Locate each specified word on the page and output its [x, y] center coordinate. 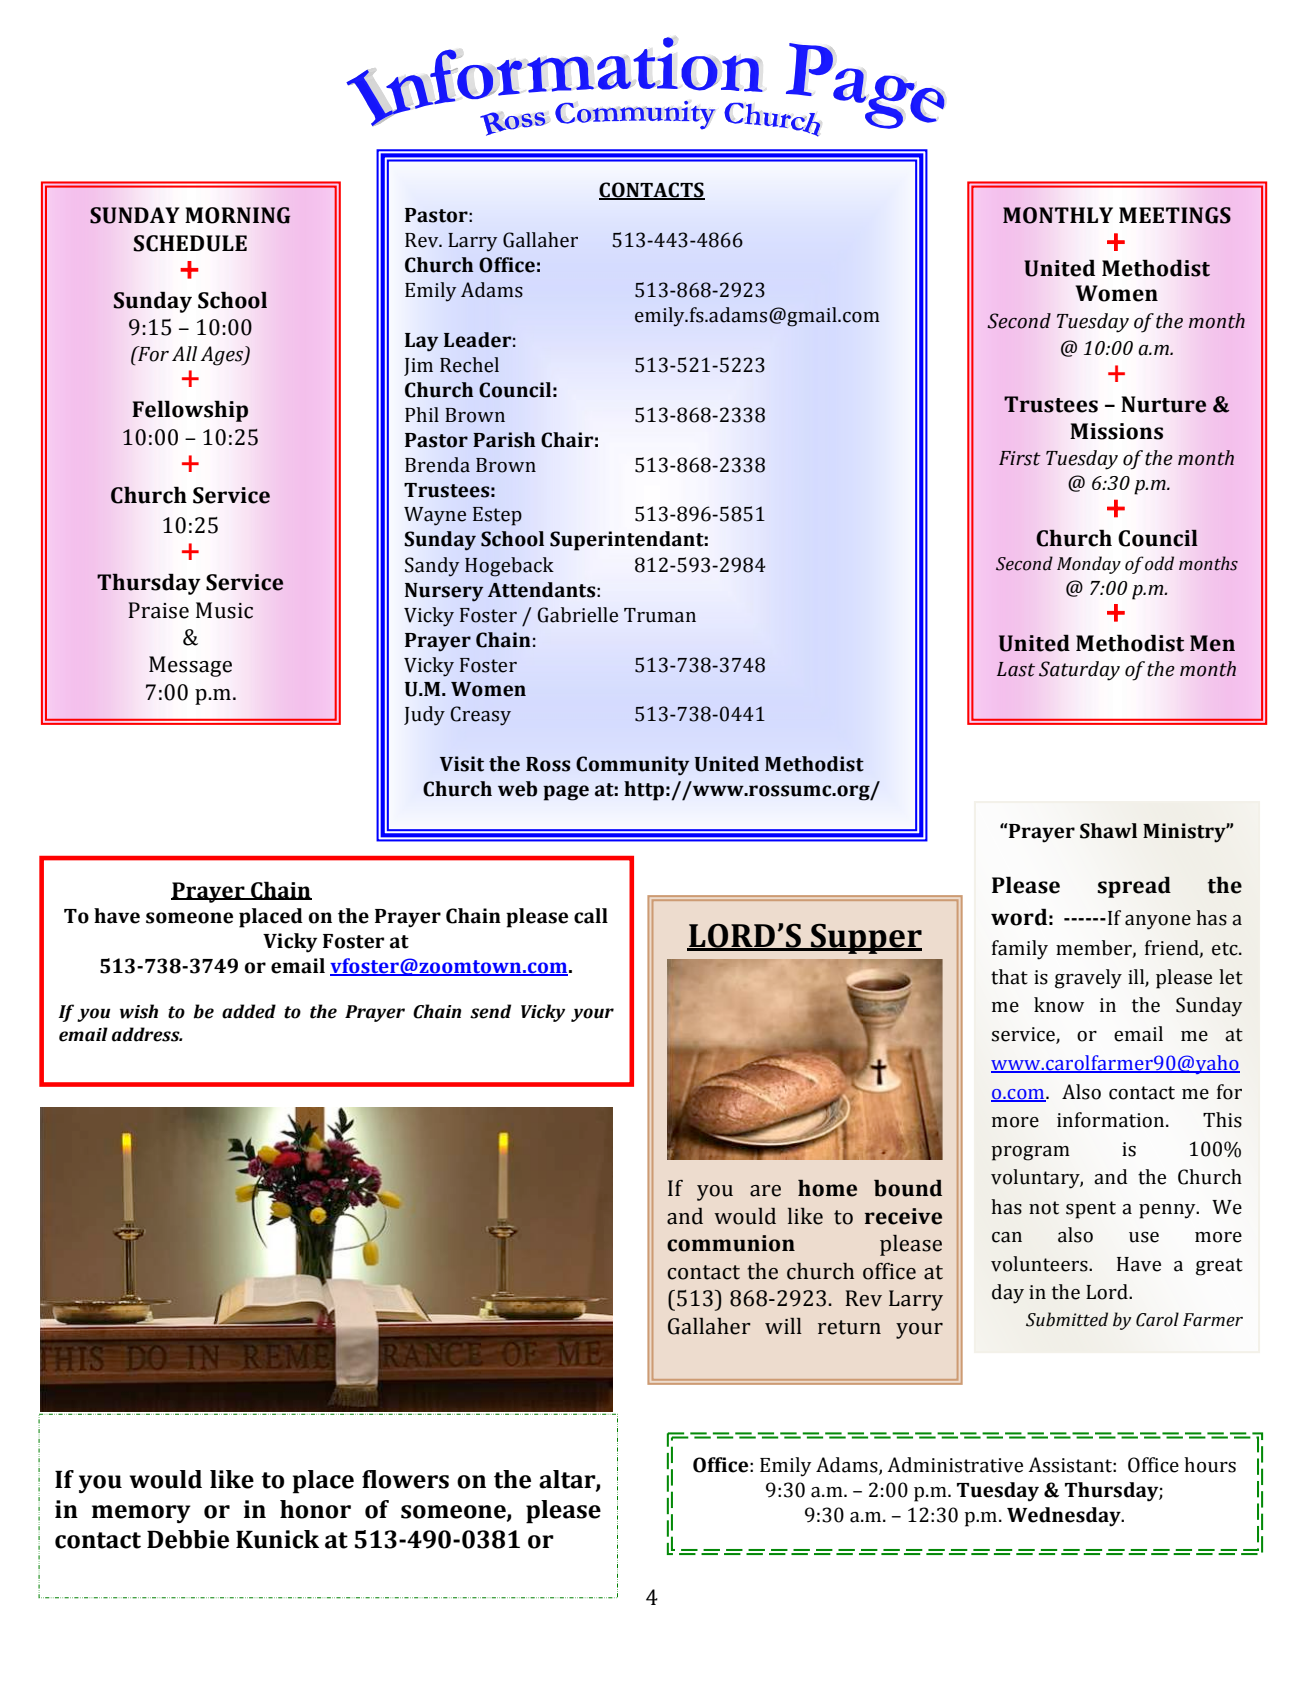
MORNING [238, 215]
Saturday [1079, 671]
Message [190, 666]
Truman [660, 615]
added [249, 1011]
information [1112, 1120]
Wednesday [1065, 1517]
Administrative [955, 1465]
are [765, 1191]
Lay [421, 342]
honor [315, 1509]
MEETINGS [1175, 215]
